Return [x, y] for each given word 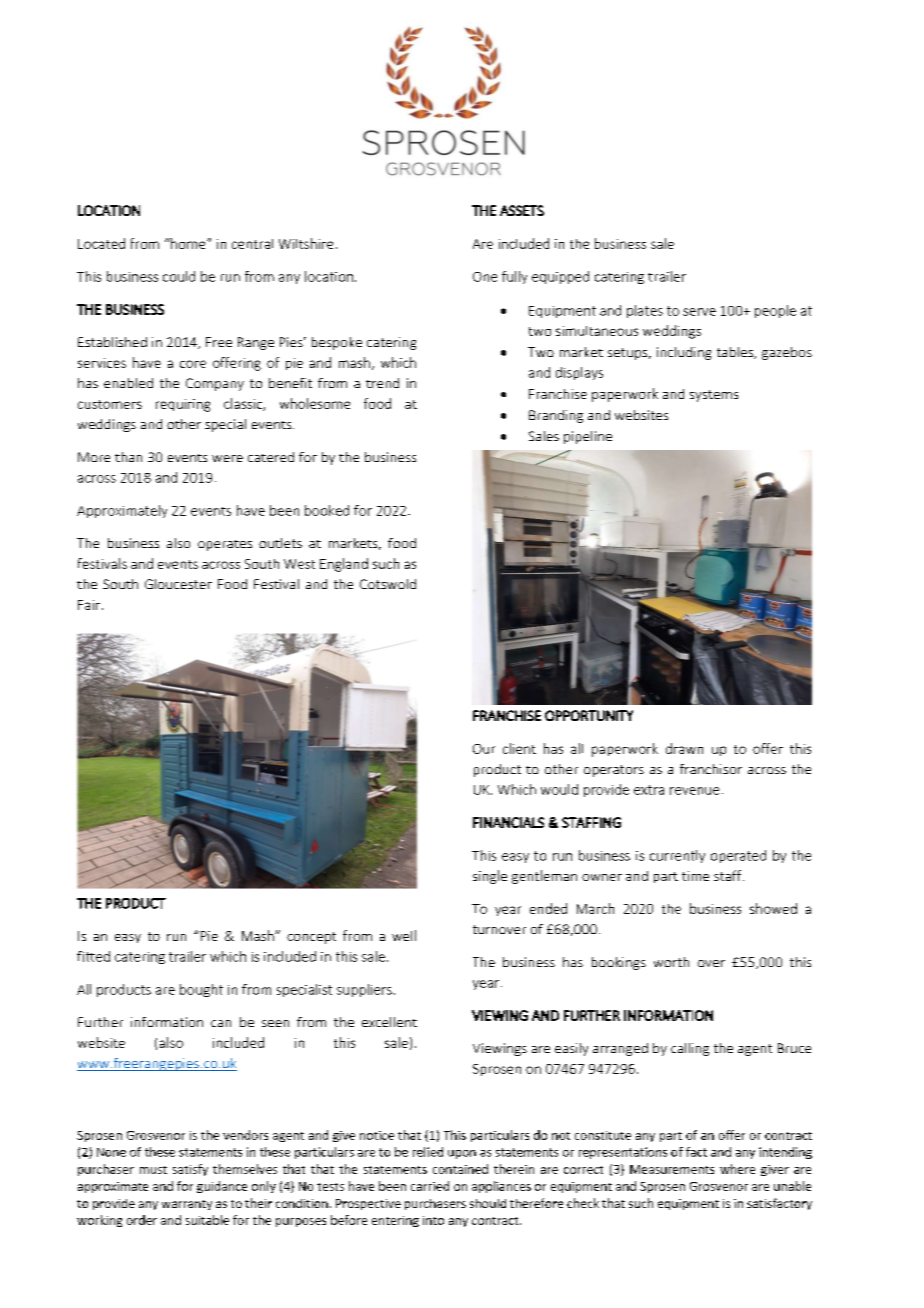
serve [699, 312]
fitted [93, 956]
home [188, 243]
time [695, 876]
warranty [187, 1205]
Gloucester [178, 584]
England [344, 565]
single [490, 877]
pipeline [588, 437]
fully [514, 277]
